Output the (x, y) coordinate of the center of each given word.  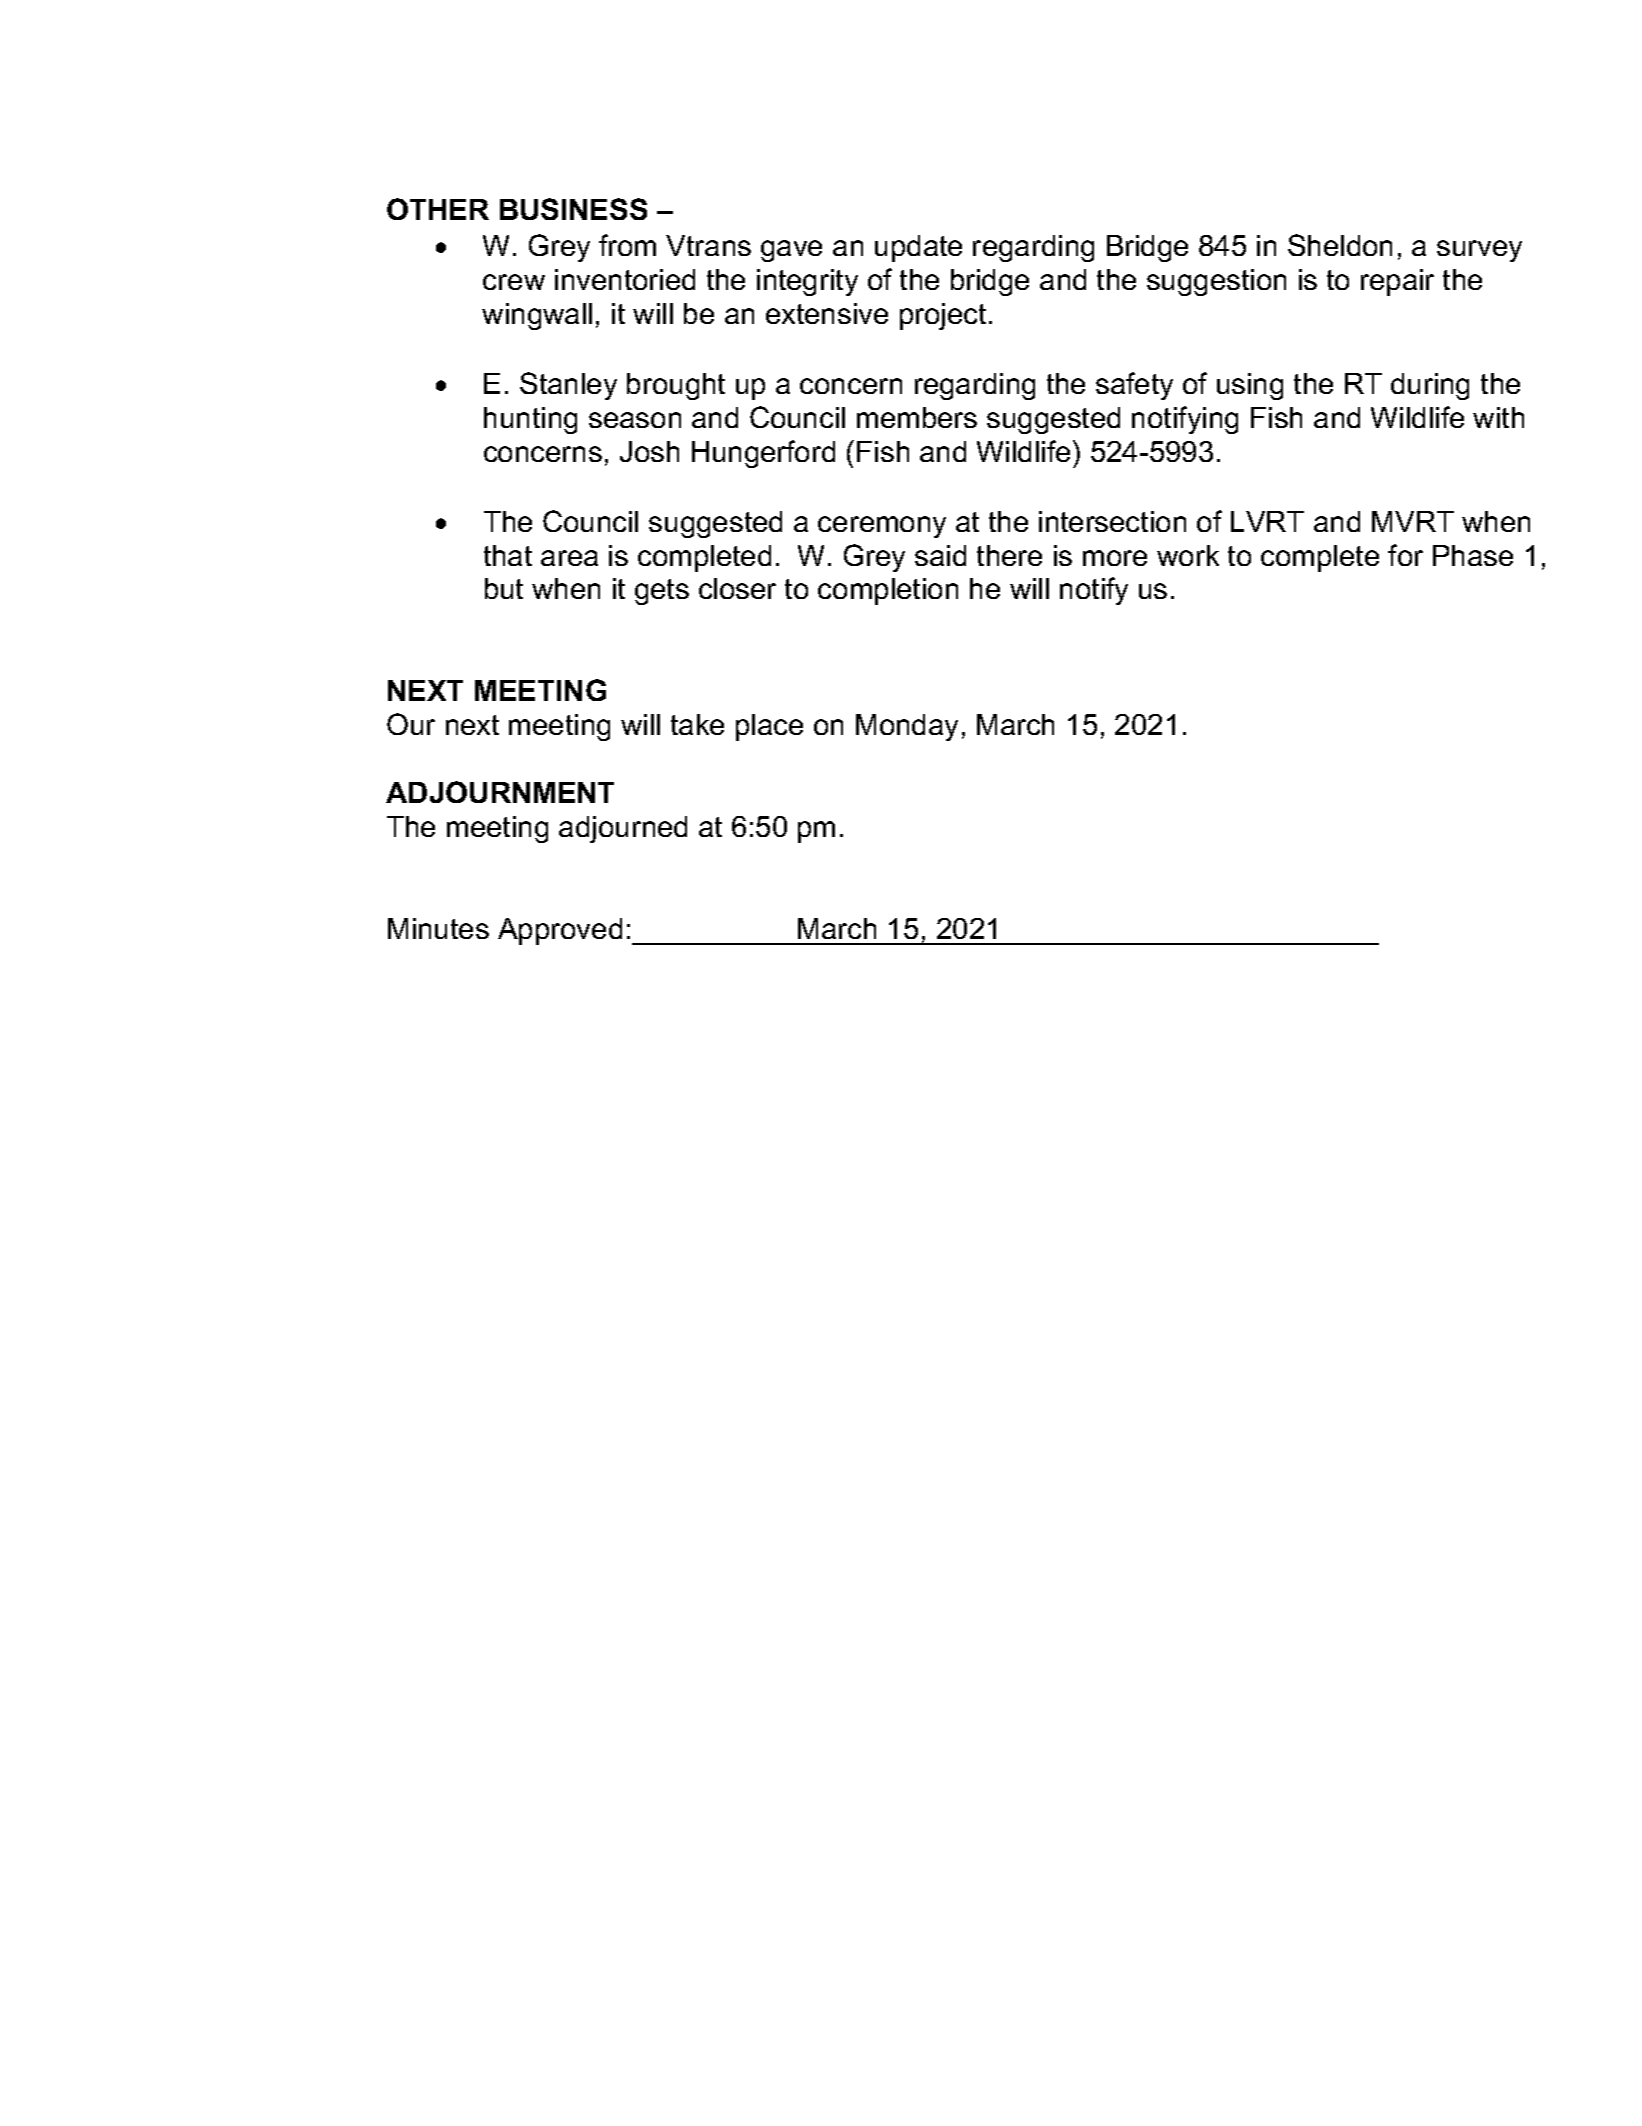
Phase (1473, 555)
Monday (907, 727)
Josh (649, 451)
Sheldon (1340, 245)
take (697, 724)
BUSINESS (573, 209)
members (917, 417)
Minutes (438, 928)
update (918, 248)
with (1498, 417)
